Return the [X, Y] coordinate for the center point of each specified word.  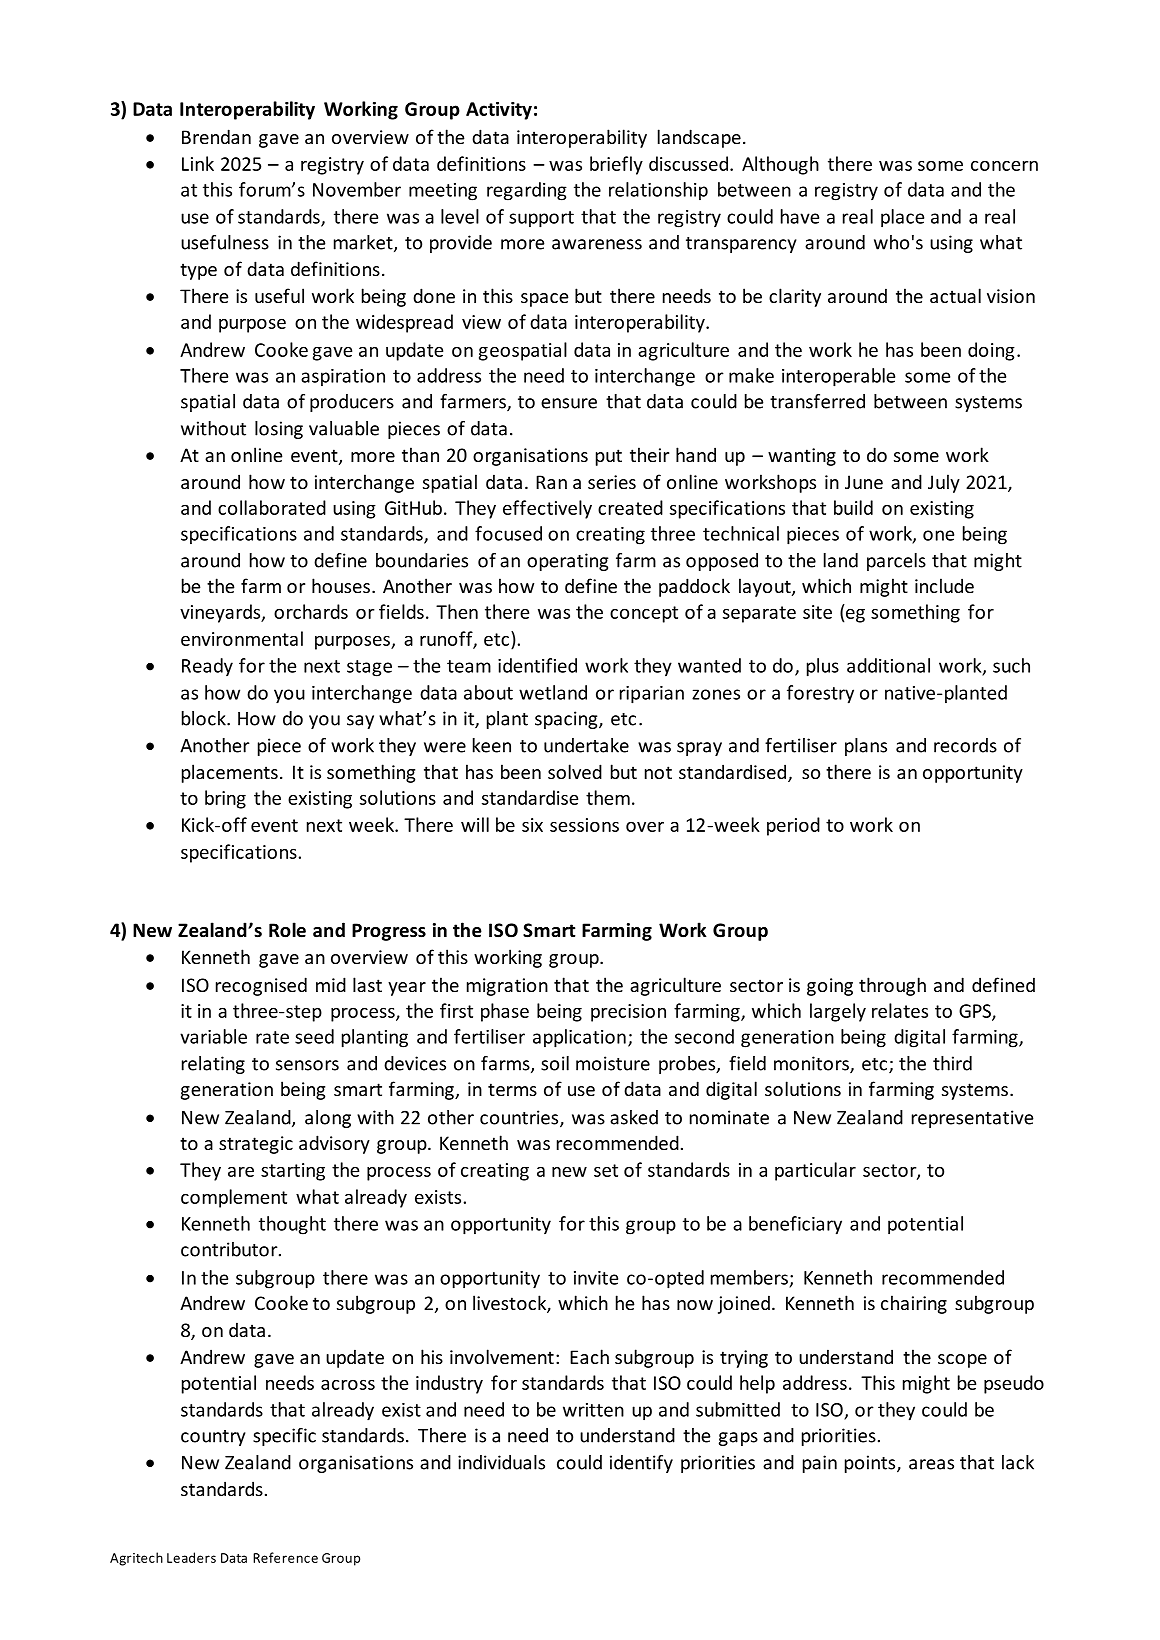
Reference [285, 1557]
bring [225, 799]
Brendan [216, 136]
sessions [584, 825]
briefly [616, 165]
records [965, 745]
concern [1004, 166]
